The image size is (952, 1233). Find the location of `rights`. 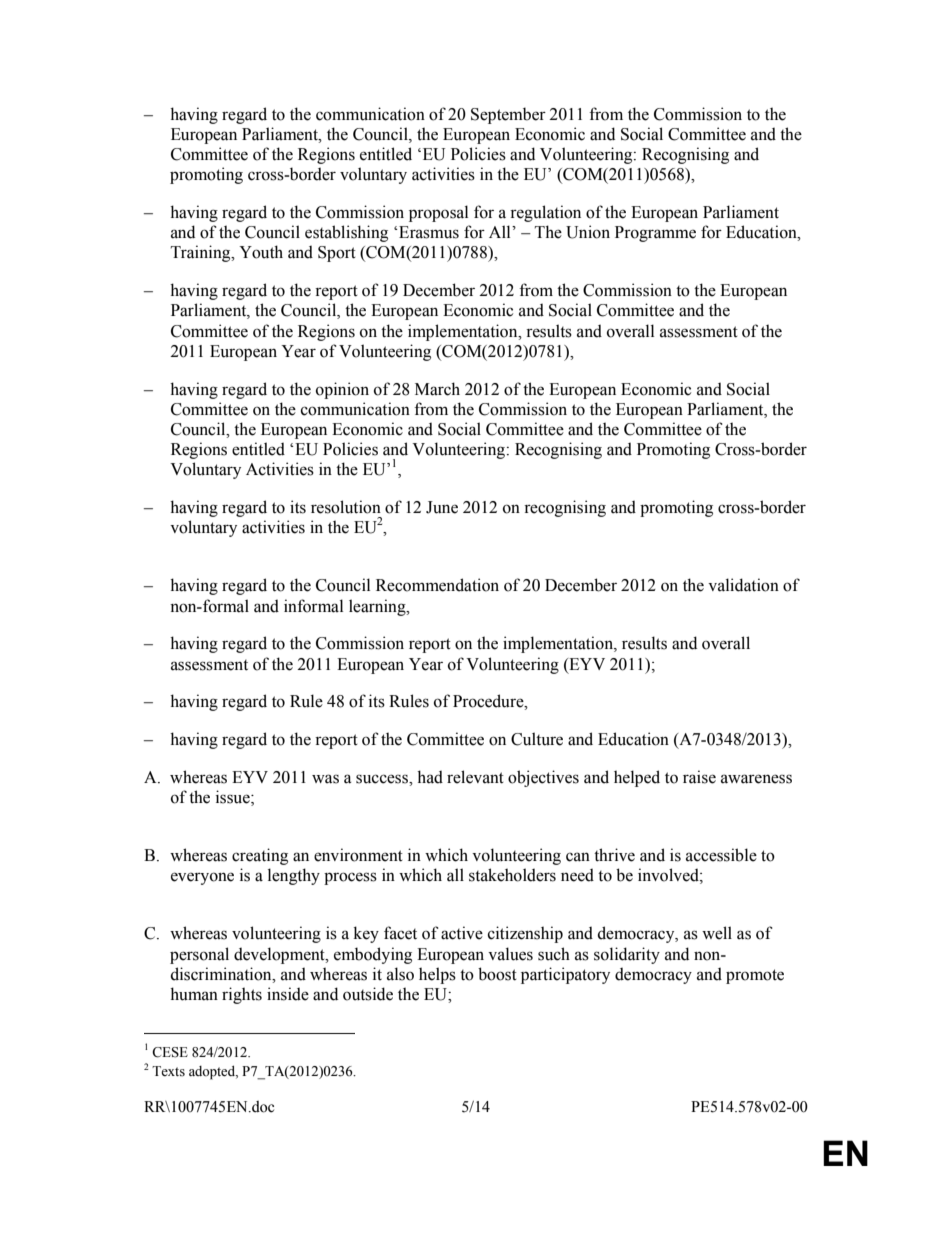

rights is located at coordinates (242, 995).
